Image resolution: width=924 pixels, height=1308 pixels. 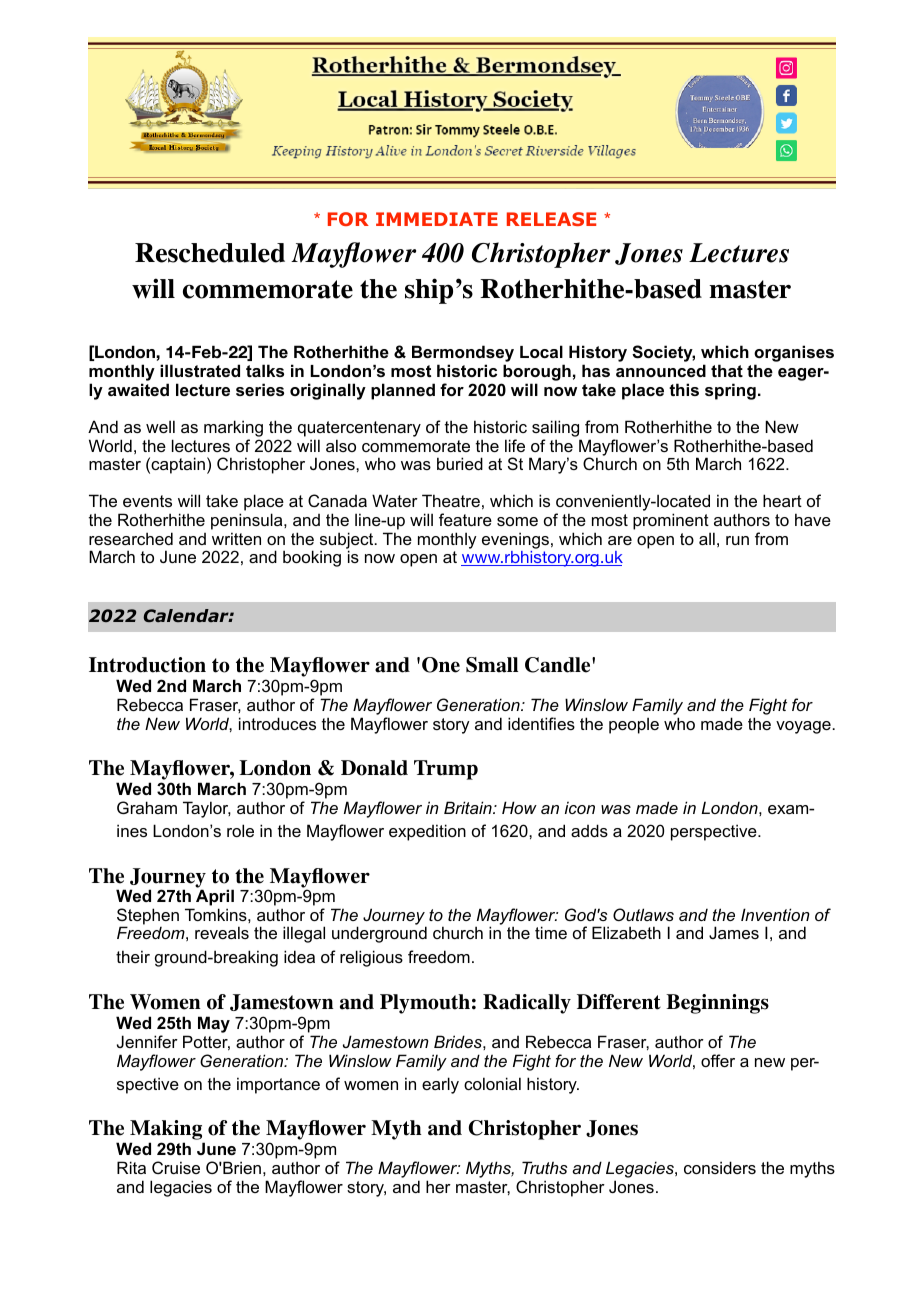 What do you see at coordinates (210, 253) in the page?
I see `Rescheduled` at bounding box center [210, 253].
